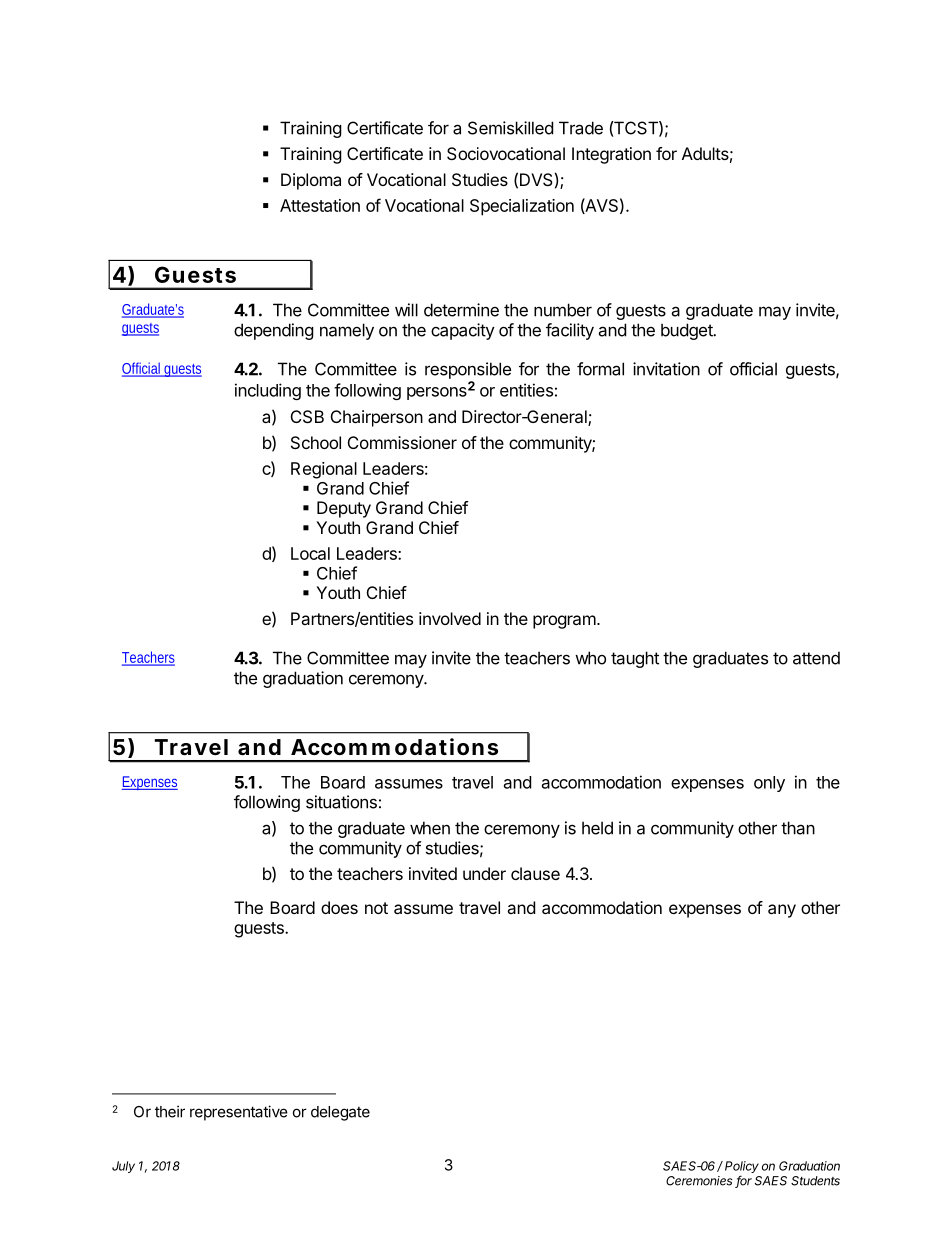 Image resolution: width=952 pixels, height=1233 pixels. I want to click on invitation, so click(666, 369).
